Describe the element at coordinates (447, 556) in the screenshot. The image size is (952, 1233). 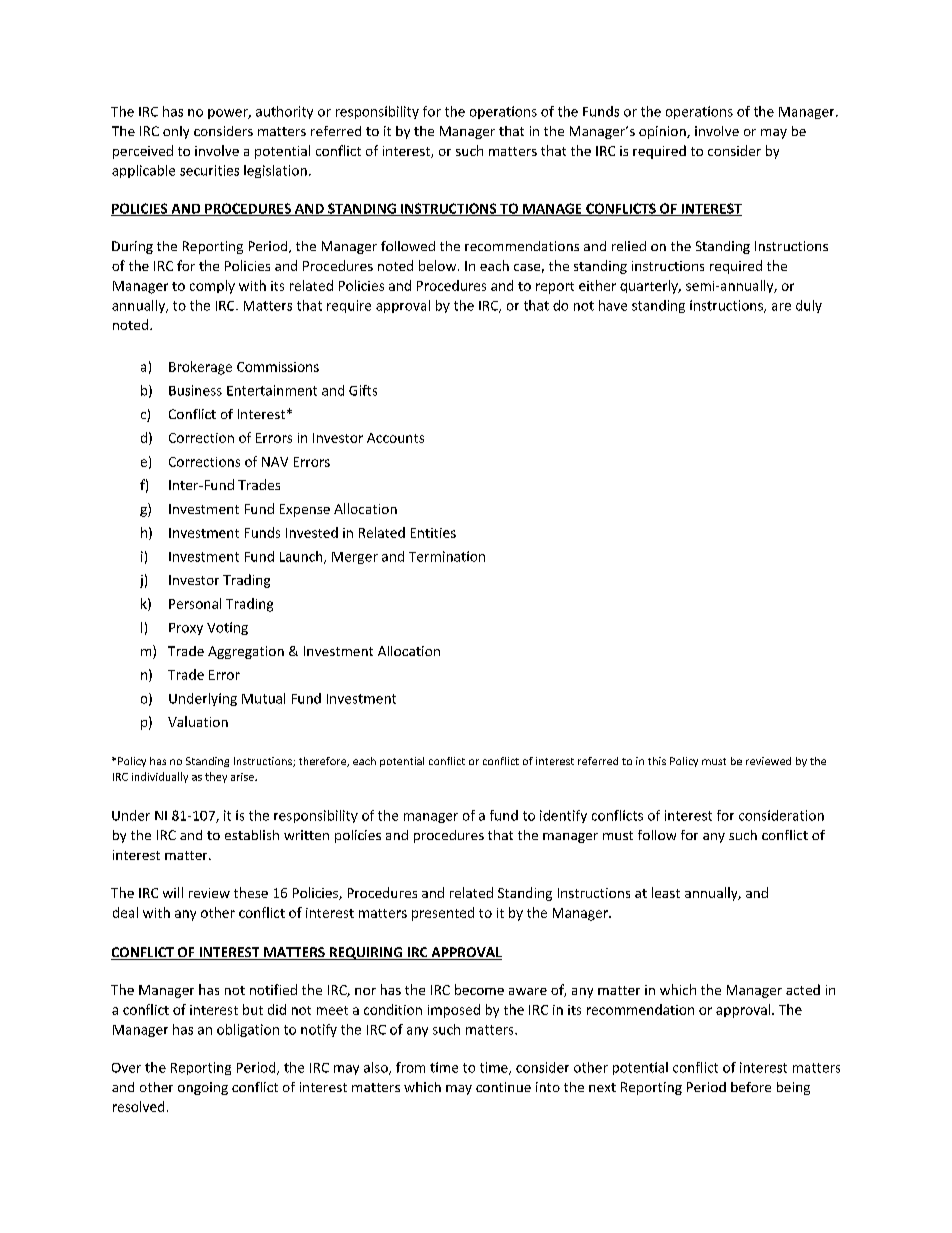
I see `Termination` at that location.
